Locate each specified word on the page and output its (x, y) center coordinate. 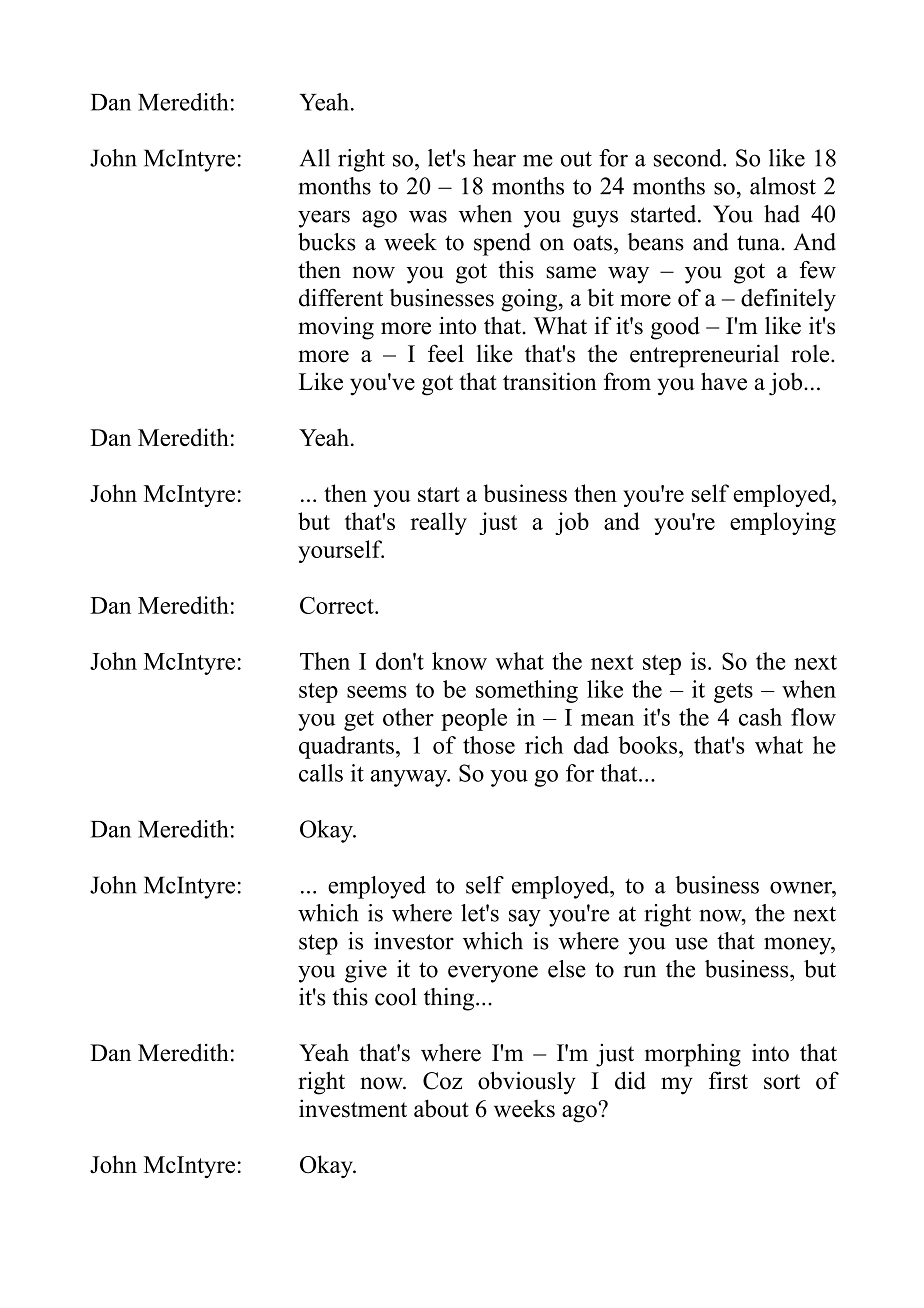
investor (414, 941)
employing (783, 523)
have (724, 381)
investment (353, 1108)
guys (595, 219)
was (428, 216)
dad (591, 745)
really (439, 523)
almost (783, 186)
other (408, 717)
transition (550, 381)
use (691, 943)
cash (760, 717)
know (459, 661)
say (525, 918)
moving (336, 328)
